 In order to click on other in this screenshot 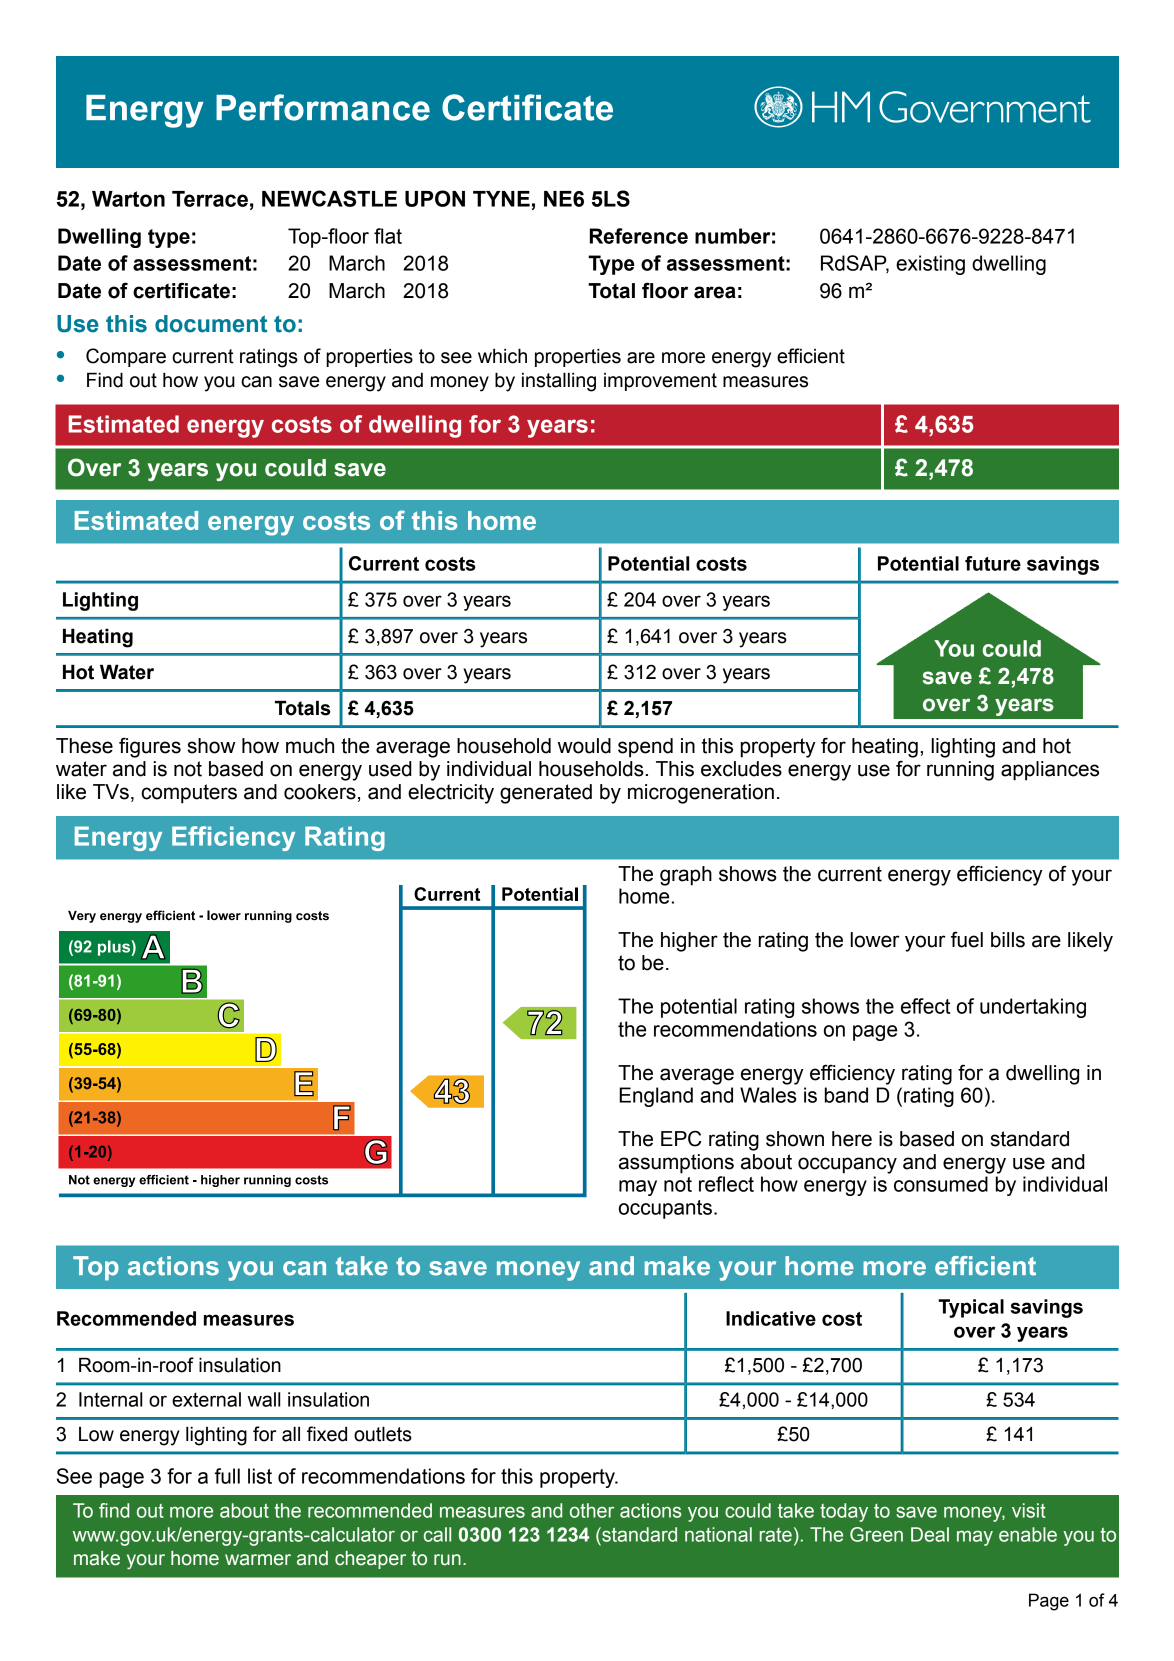, I will do `click(592, 1510)`.
